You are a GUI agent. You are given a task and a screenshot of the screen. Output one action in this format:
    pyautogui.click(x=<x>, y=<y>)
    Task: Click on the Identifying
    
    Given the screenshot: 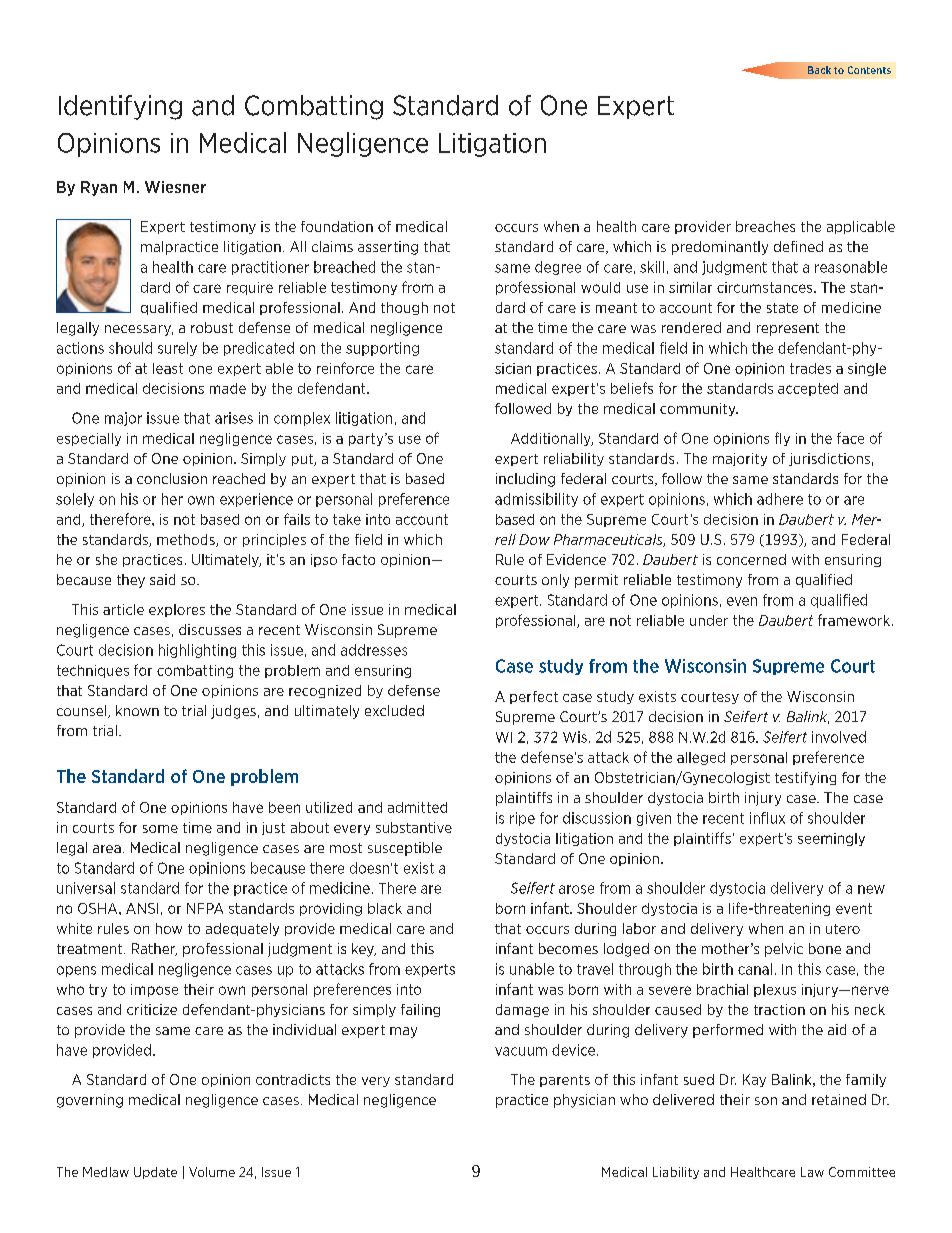 What is the action you would take?
    pyautogui.click(x=120, y=107)
